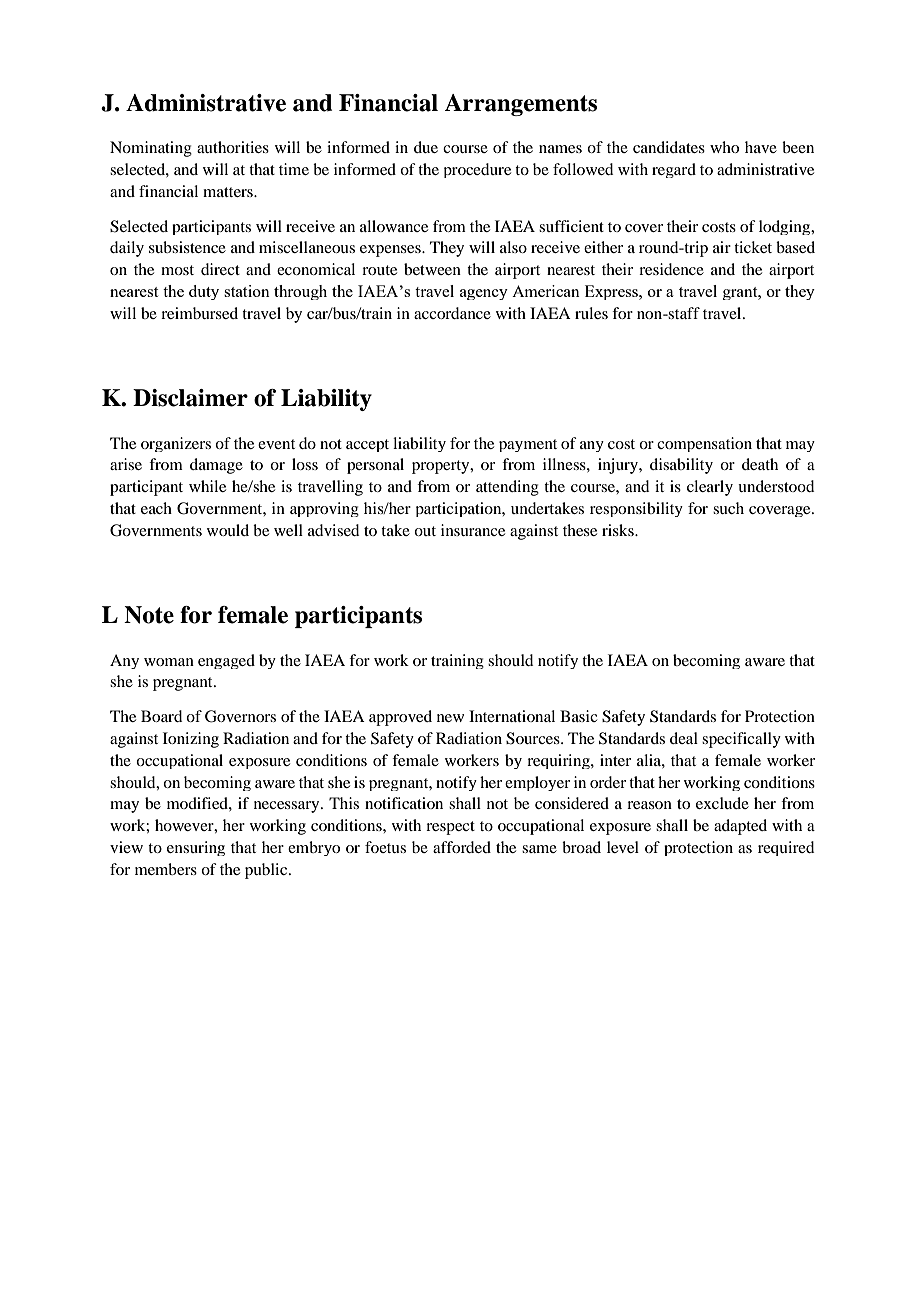  What do you see at coordinates (452, 313) in the document?
I see `accordance` at bounding box center [452, 313].
